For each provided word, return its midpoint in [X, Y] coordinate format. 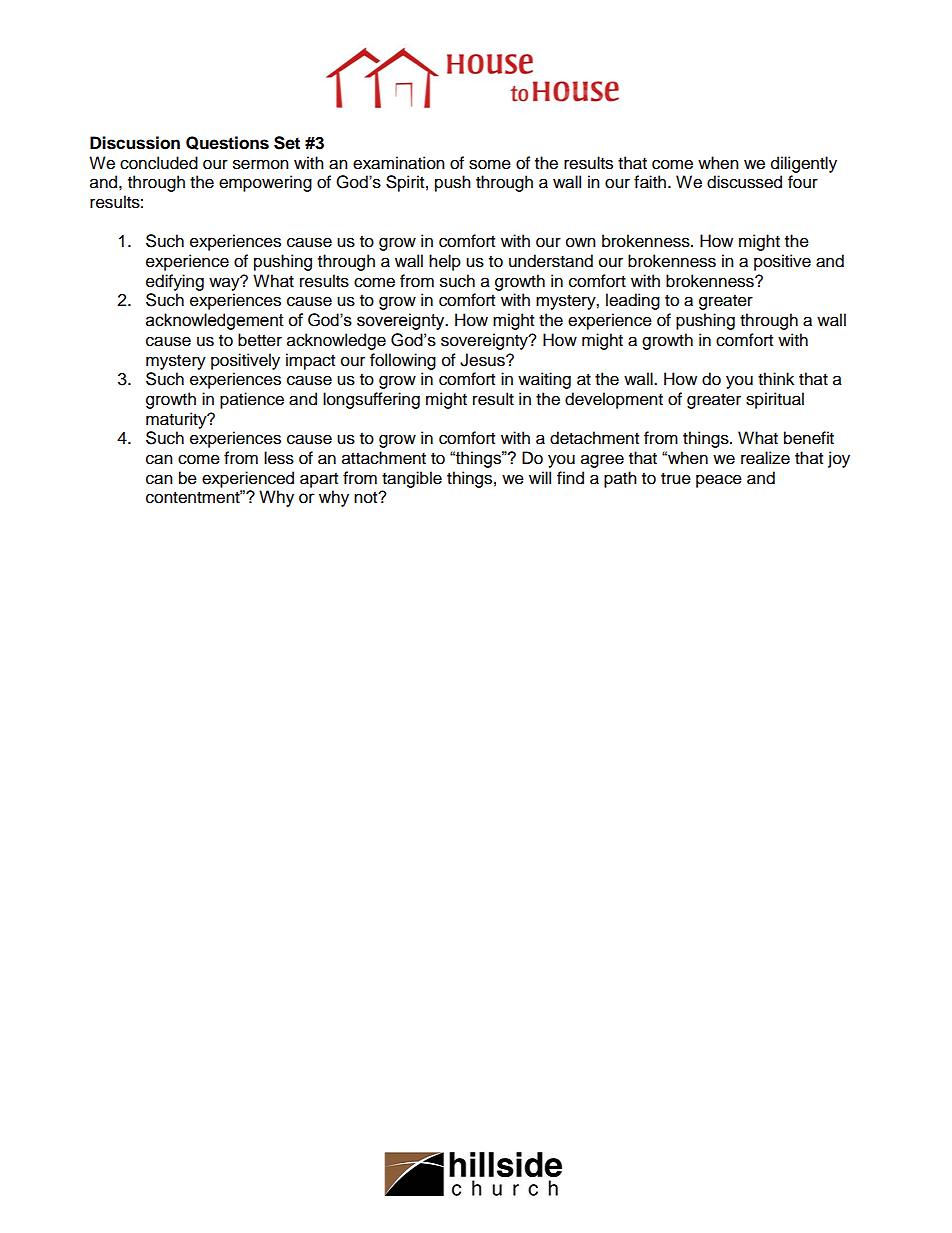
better [260, 340]
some [490, 164]
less [279, 458]
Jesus [483, 360]
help [445, 262]
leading [633, 301]
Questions [227, 143]
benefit [809, 438]
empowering [265, 183]
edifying [175, 282]
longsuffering [371, 400]
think [776, 378]
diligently [804, 164]
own [581, 242]
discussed [744, 182]
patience [252, 400]
